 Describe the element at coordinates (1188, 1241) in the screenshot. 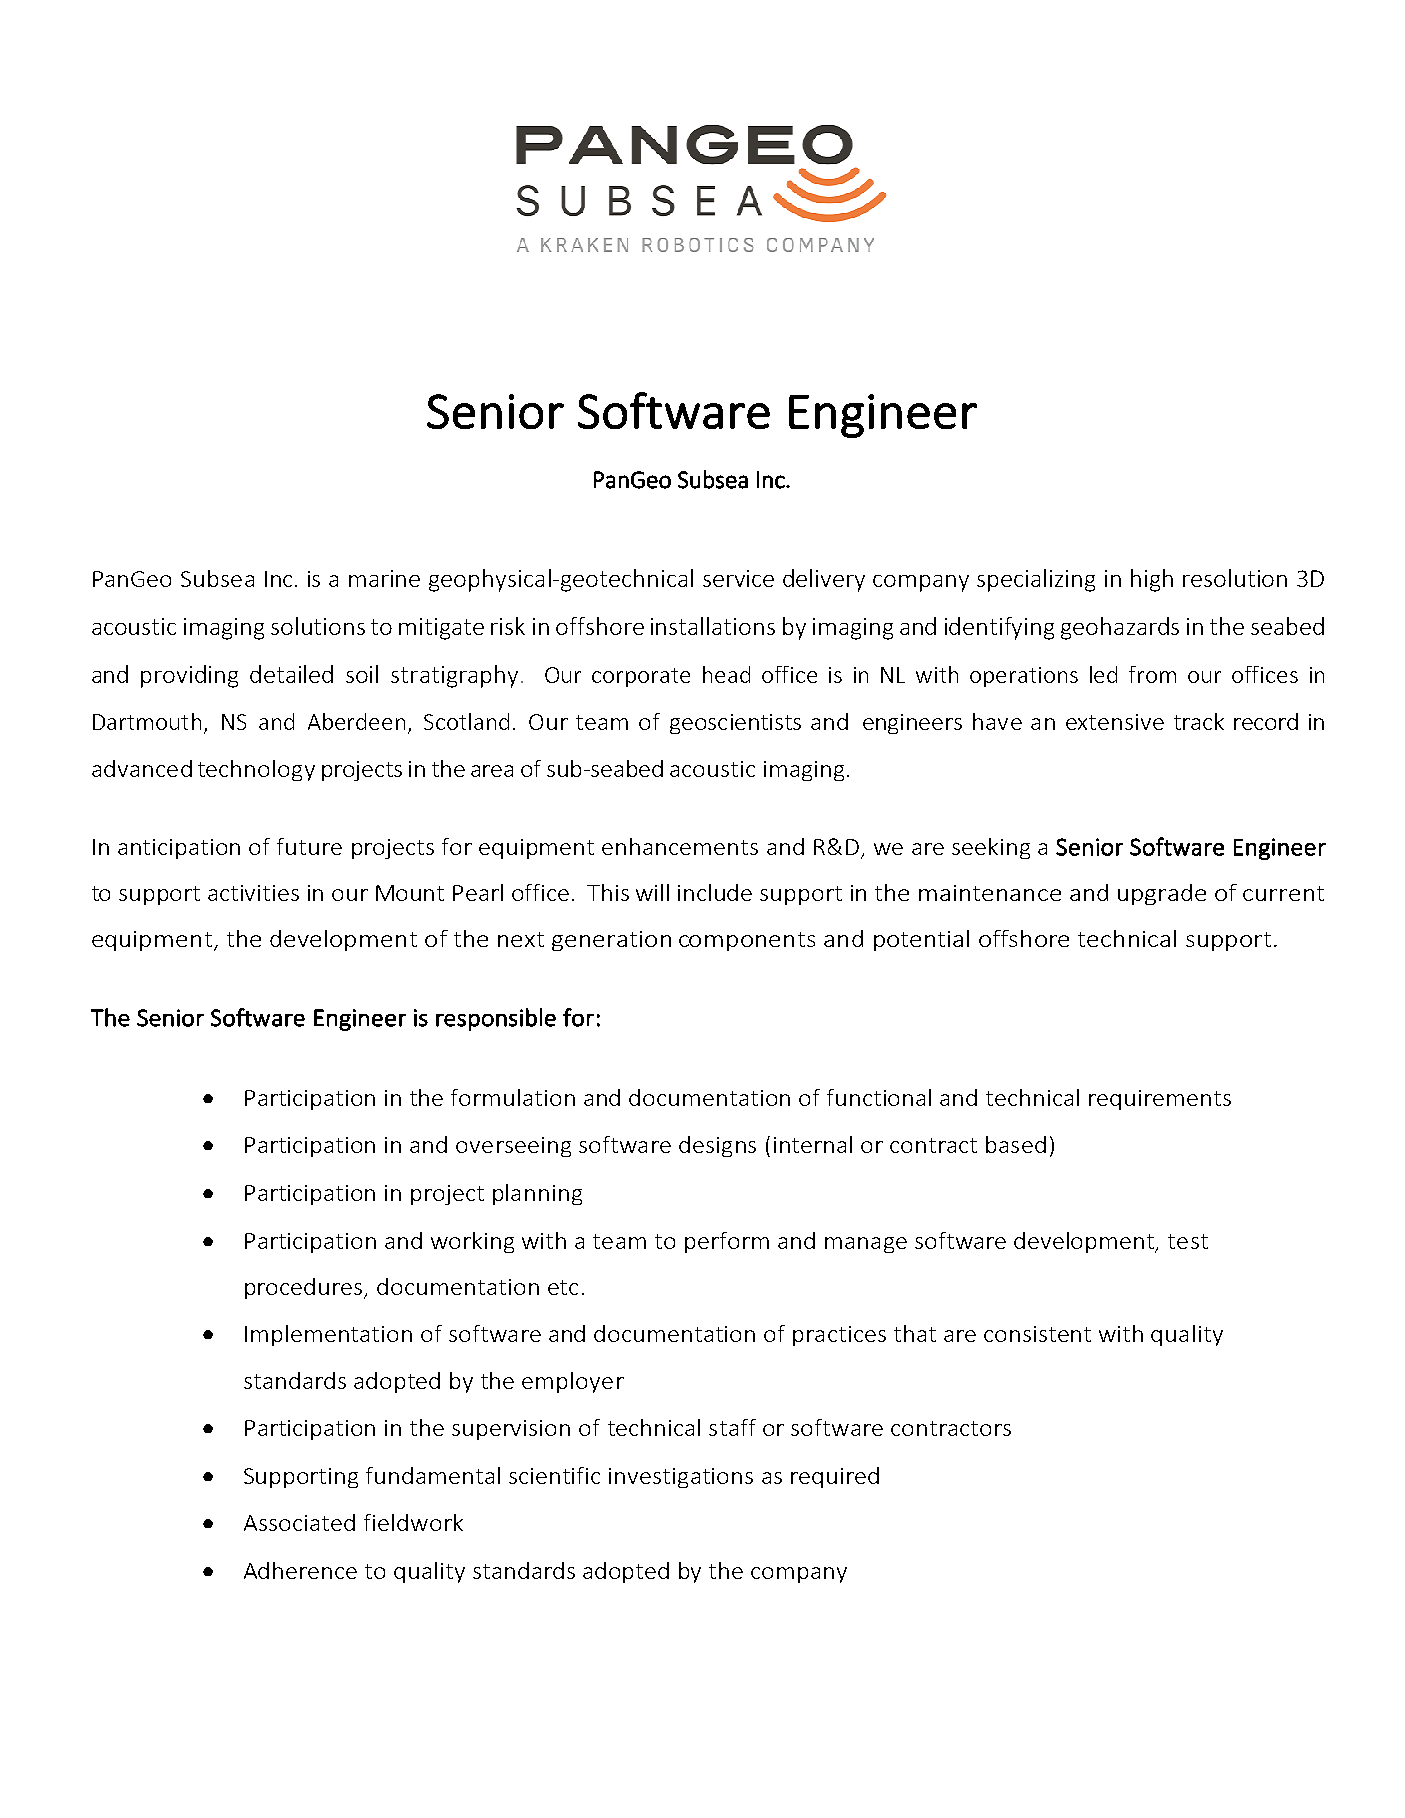

I see `test` at that location.
